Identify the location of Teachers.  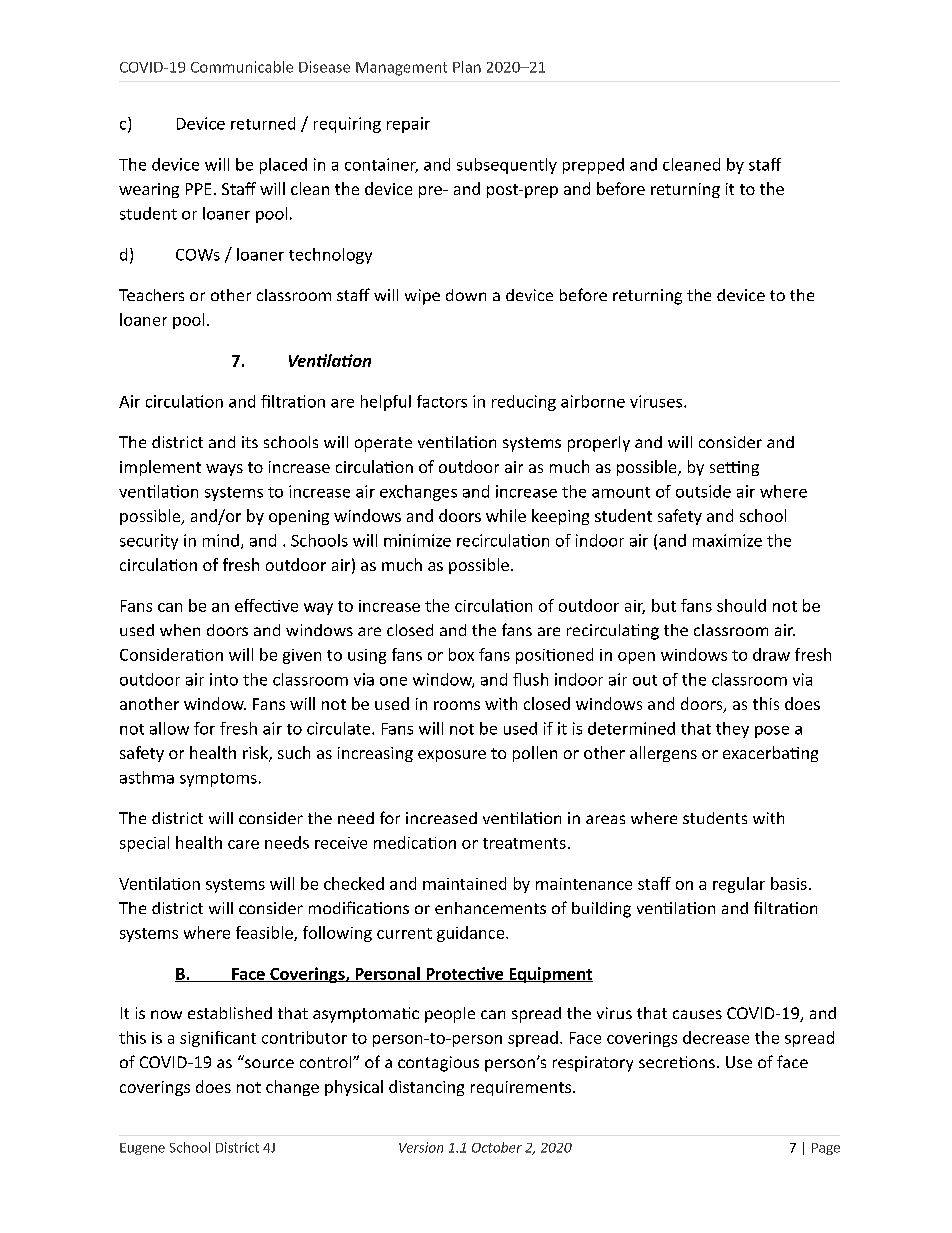
(151, 295).
